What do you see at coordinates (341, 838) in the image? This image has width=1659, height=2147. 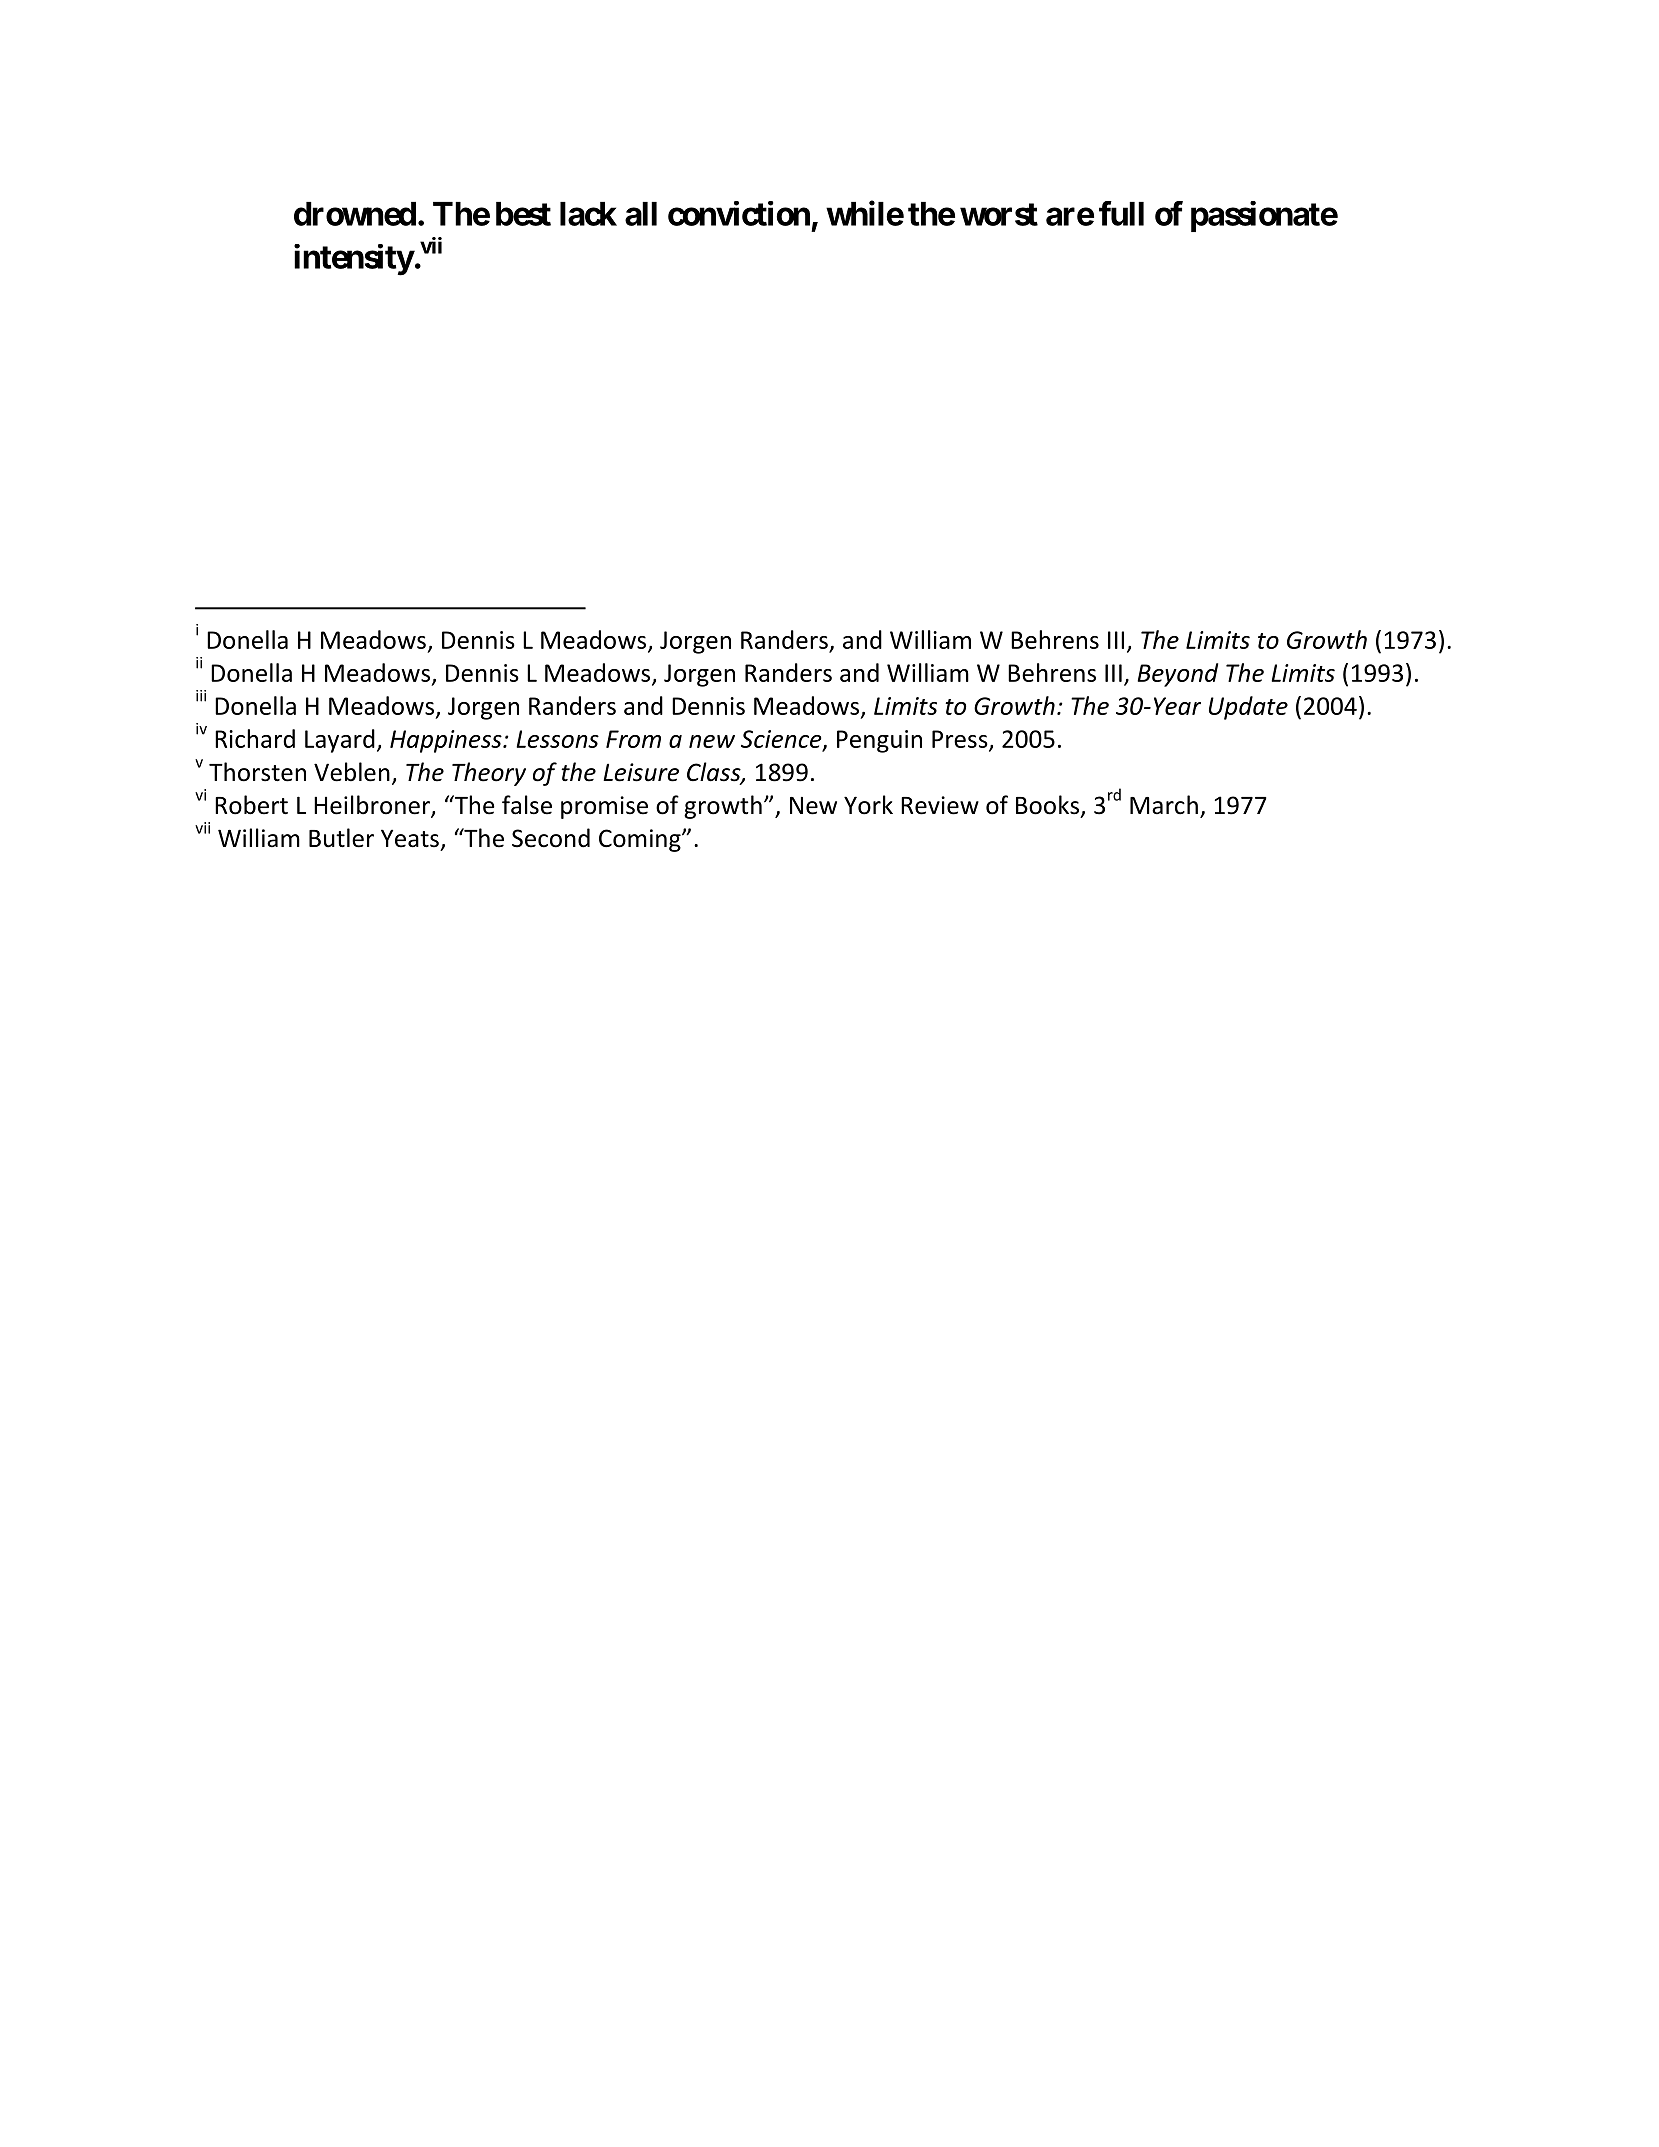 I see `Butler` at bounding box center [341, 838].
